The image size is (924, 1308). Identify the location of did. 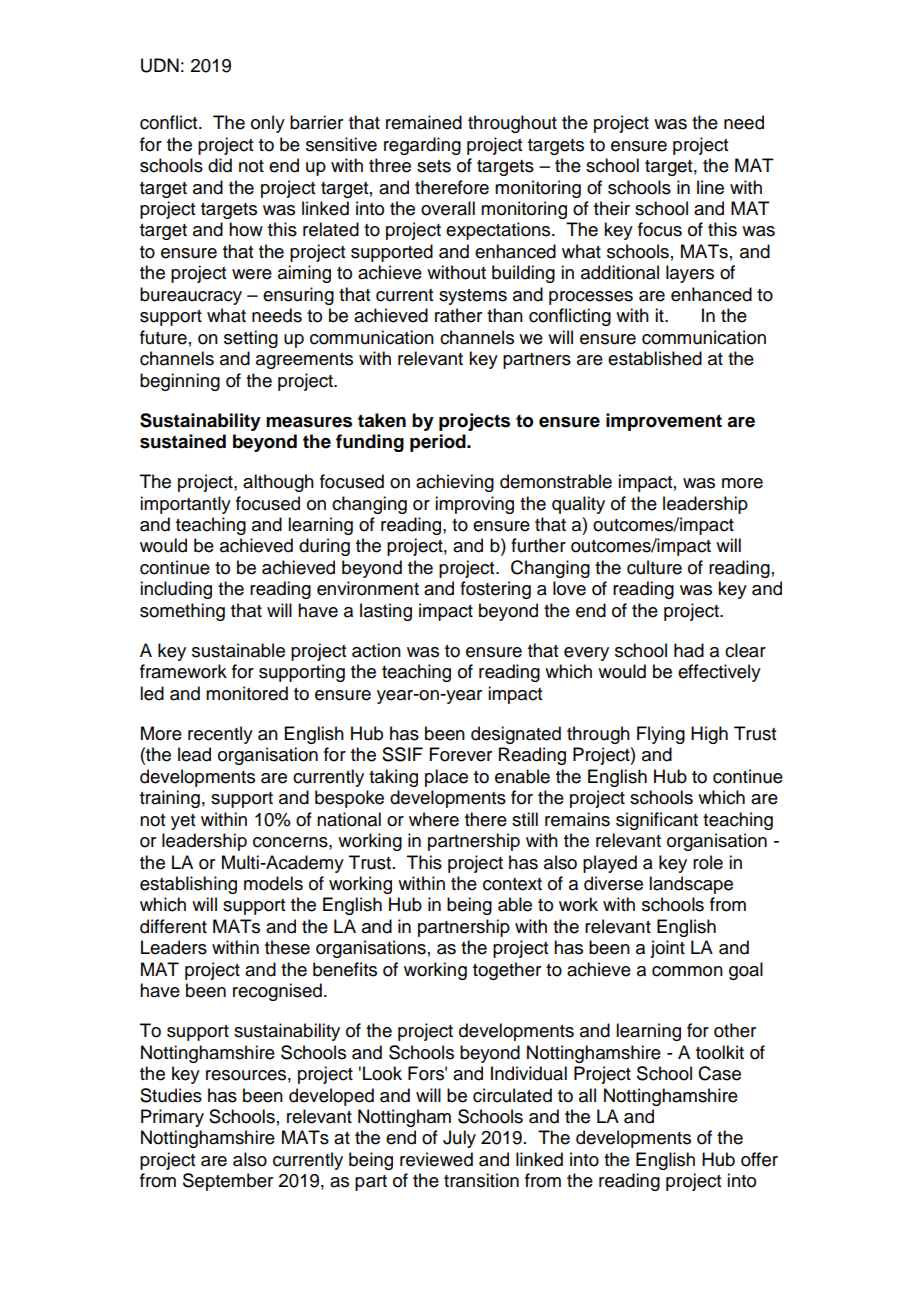
(220, 165).
